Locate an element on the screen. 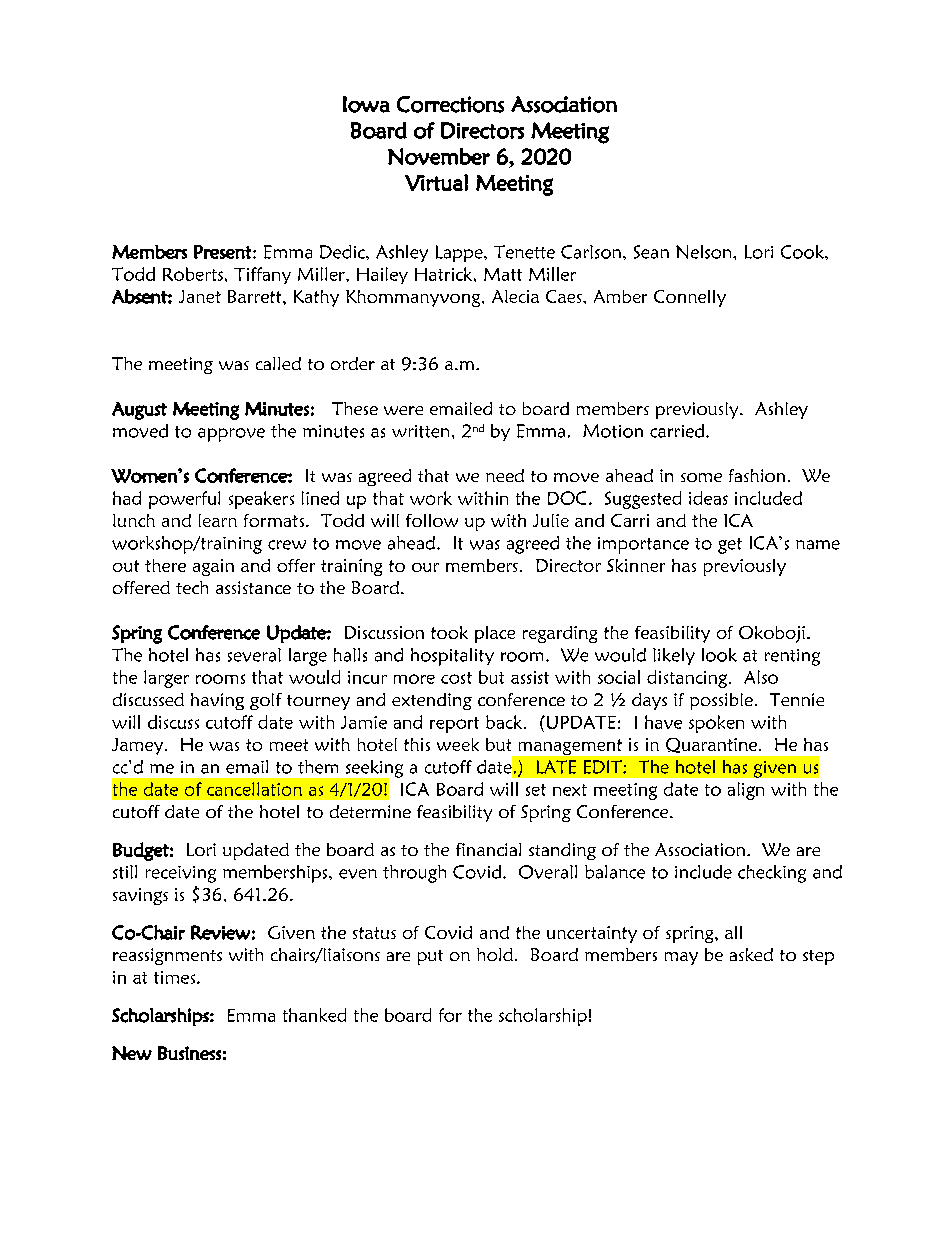  Corrections is located at coordinates (450, 104).
